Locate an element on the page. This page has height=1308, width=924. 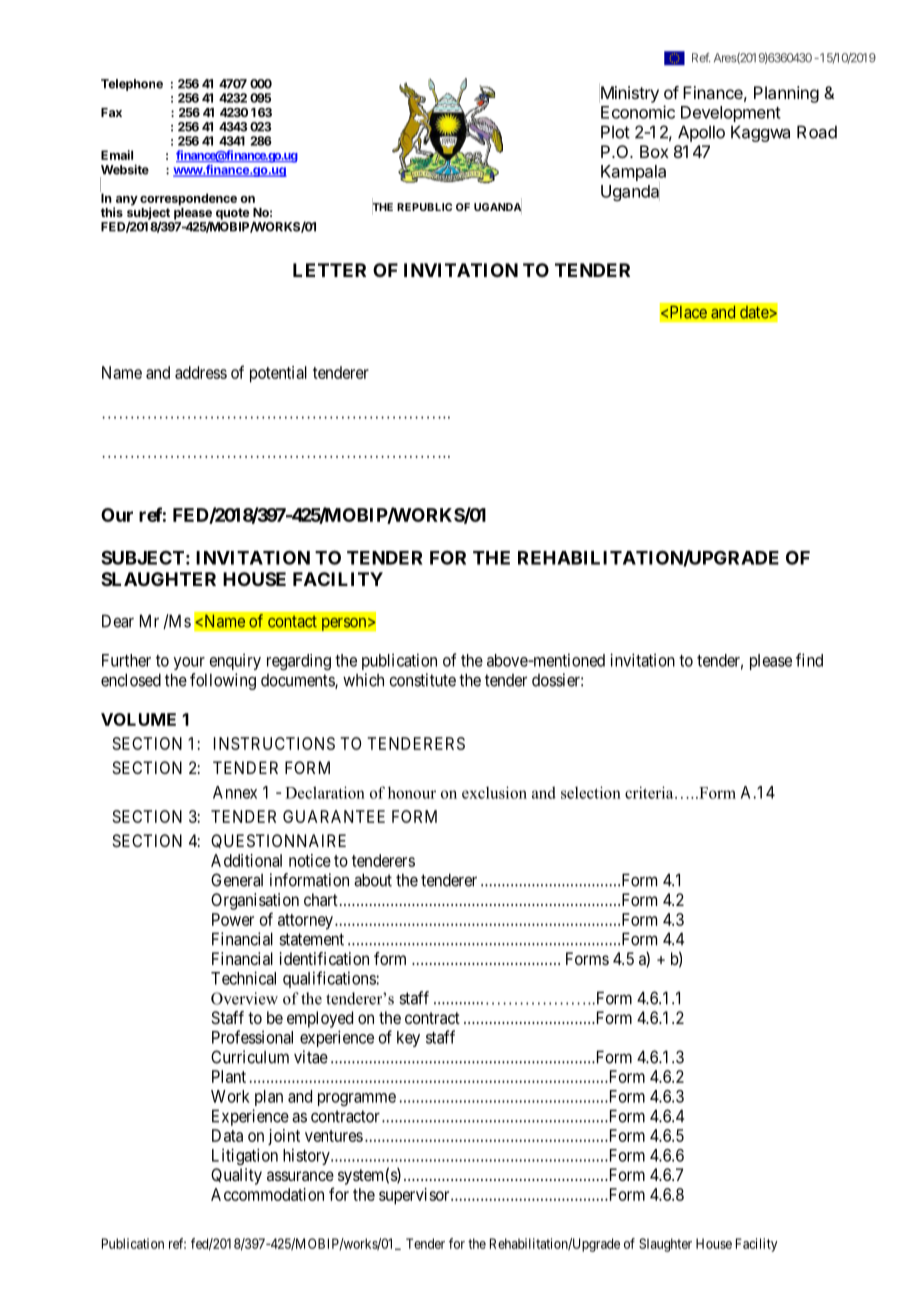
Dear is located at coordinates (118, 621).
